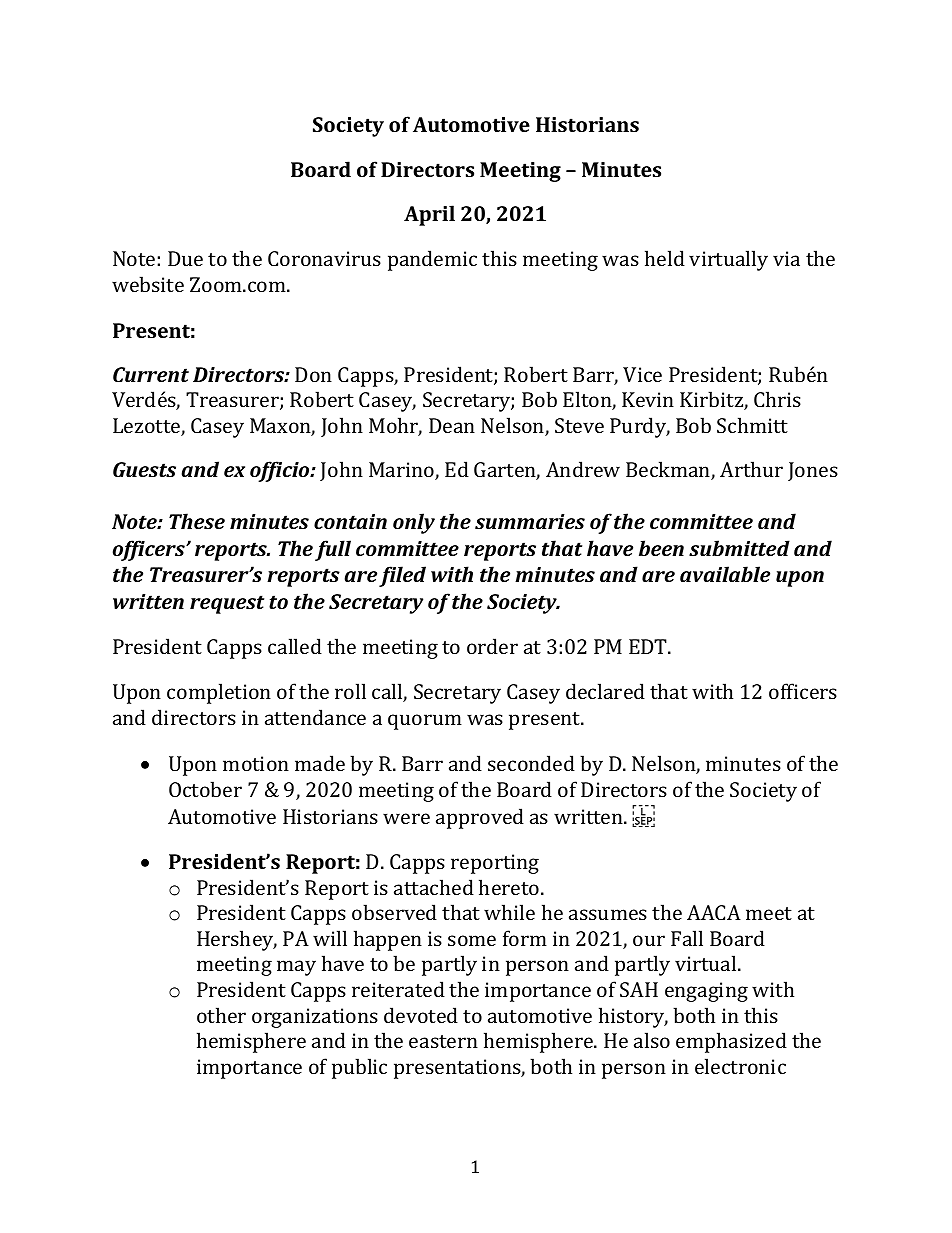 The height and width of the document is (1233, 952). Describe the element at coordinates (443, 1041) in the document. I see `eastern` at that location.
